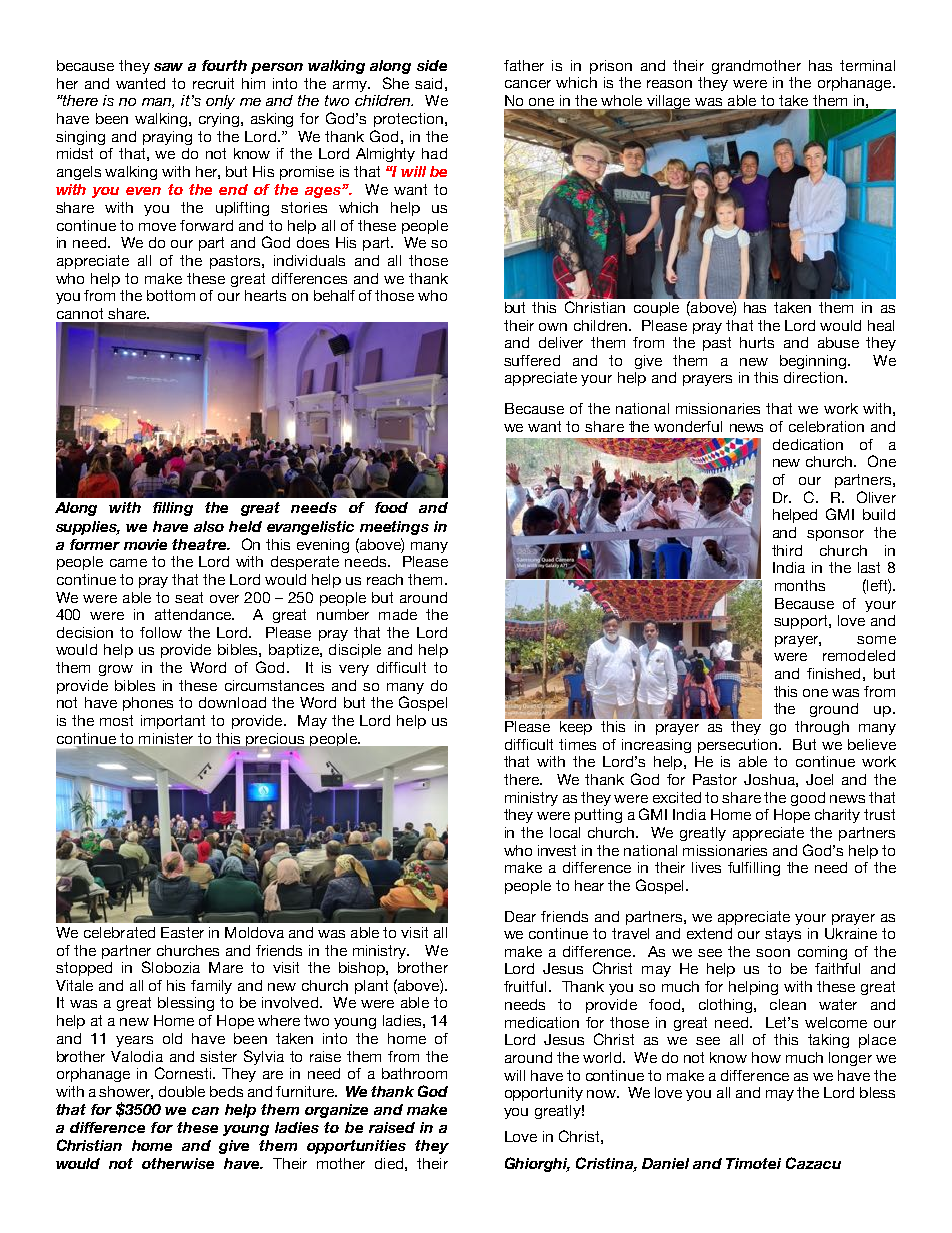 This screenshot has width=952, height=1233. Describe the element at coordinates (808, 444) in the screenshot. I see `dedication` at that location.
